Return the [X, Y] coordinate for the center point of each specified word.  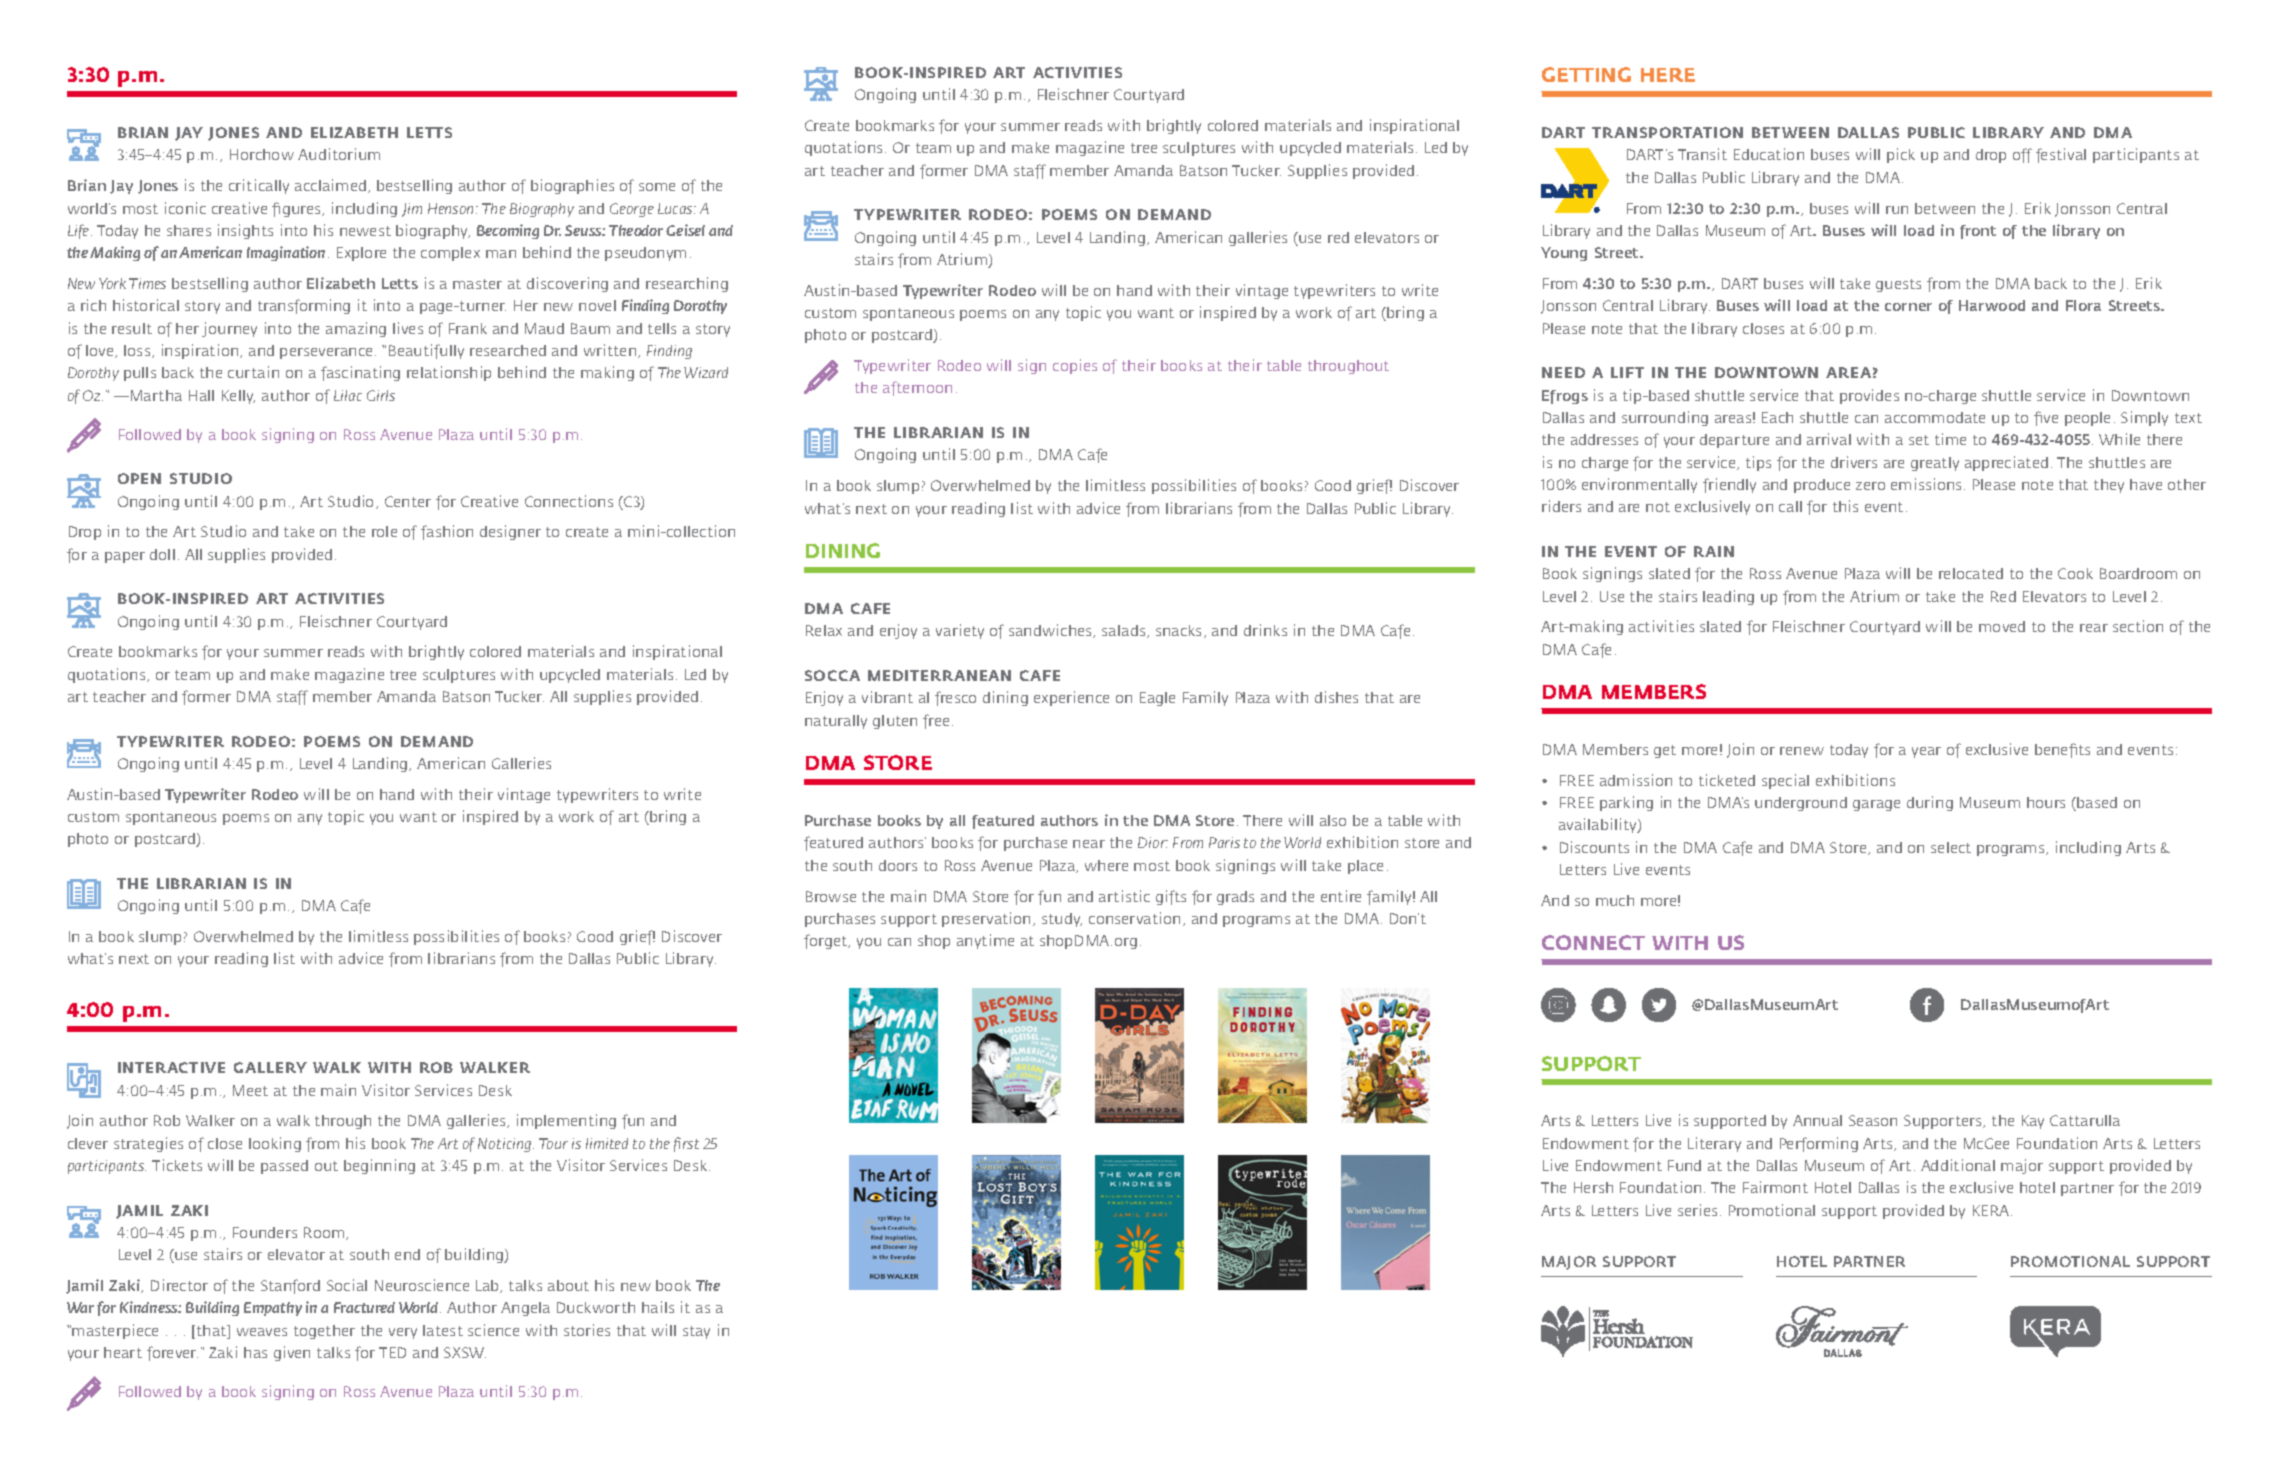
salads [1125, 631]
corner [1908, 307]
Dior [1153, 842]
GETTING [1586, 74]
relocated [1971, 573]
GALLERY [270, 1067]
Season [1873, 1120]
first [686, 1144]
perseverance [326, 353]
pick [1901, 155]
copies [1075, 366]
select [1951, 847]
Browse [831, 896]
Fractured [364, 1307]
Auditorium [339, 154]
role [384, 531]
